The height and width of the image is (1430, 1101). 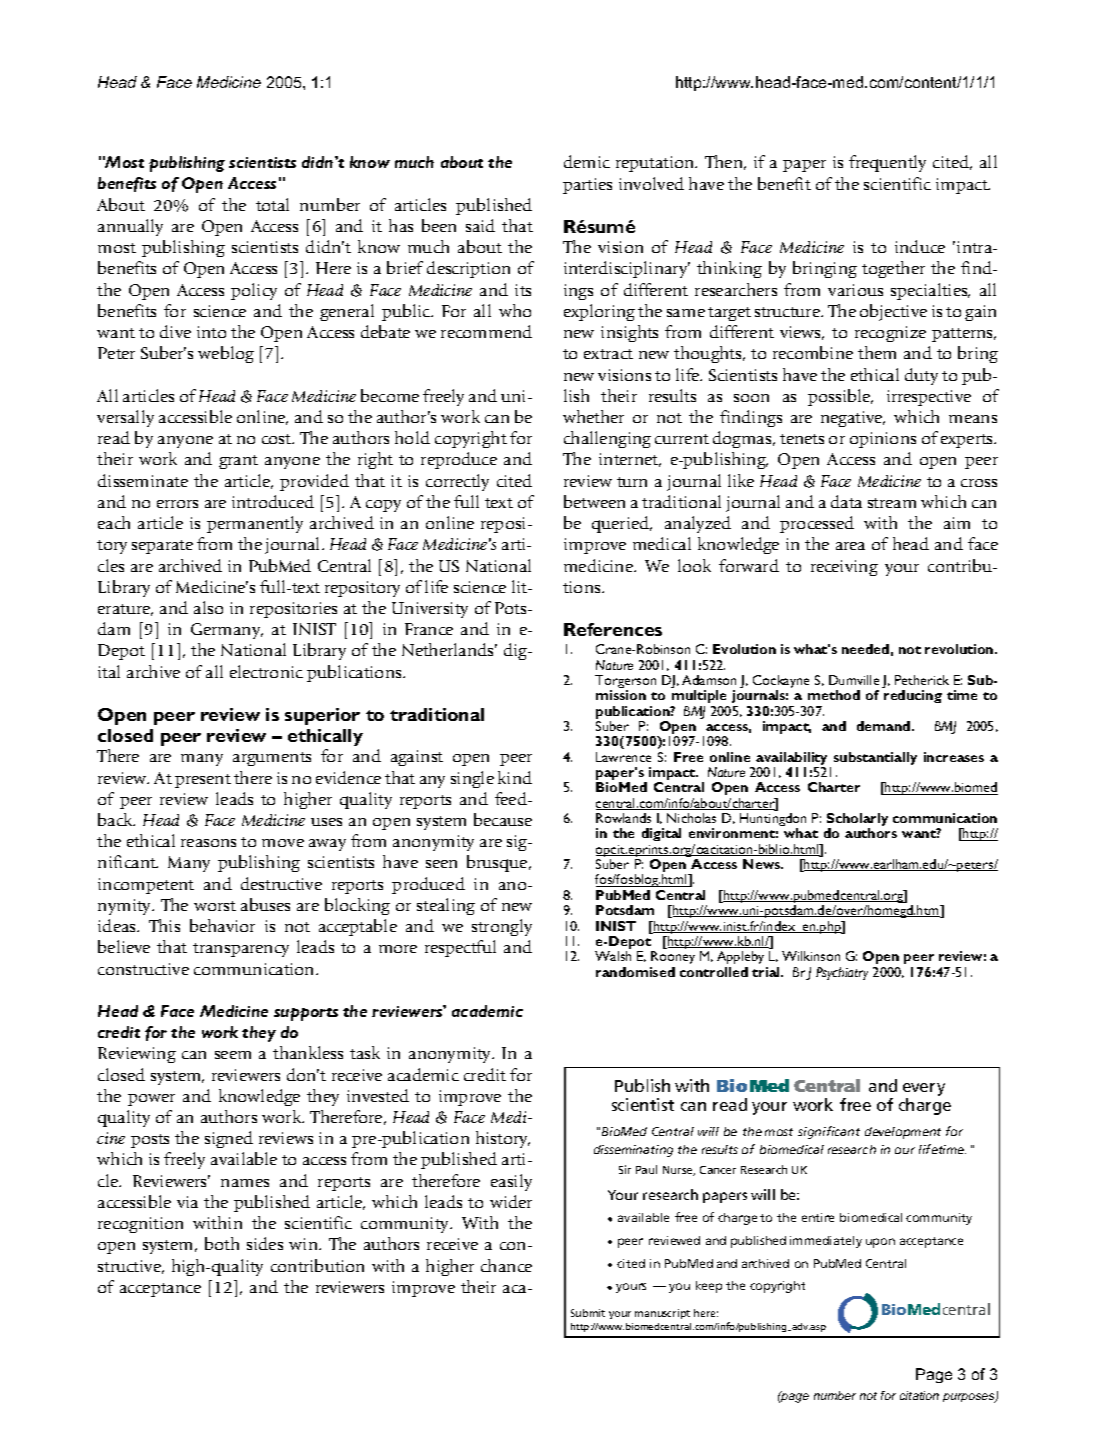 What do you see at coordinates (233, 1055) in the image?
I see `seem` at bounding box center [233, 1055].
